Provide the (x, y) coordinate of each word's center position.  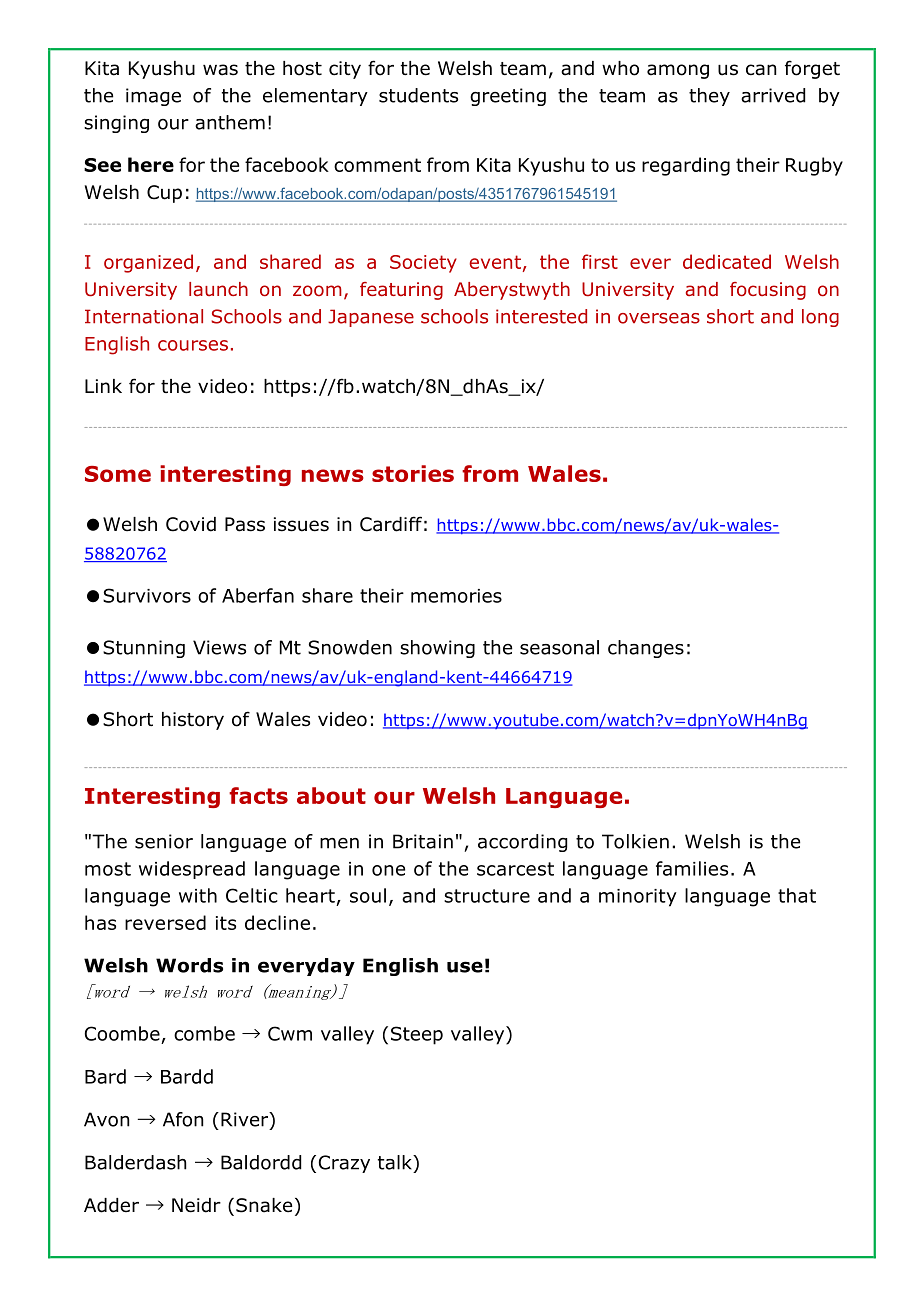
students (418, 95)
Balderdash (135, 1162)
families (692, 868)
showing (437, 649)
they (709, 97)
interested (541, 316)
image (153, 97)
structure (487, 896)
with (198, 895)
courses (193, 345)
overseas (659, 318)
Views (219, 647)
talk (396, 1162)
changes (646, 649)
